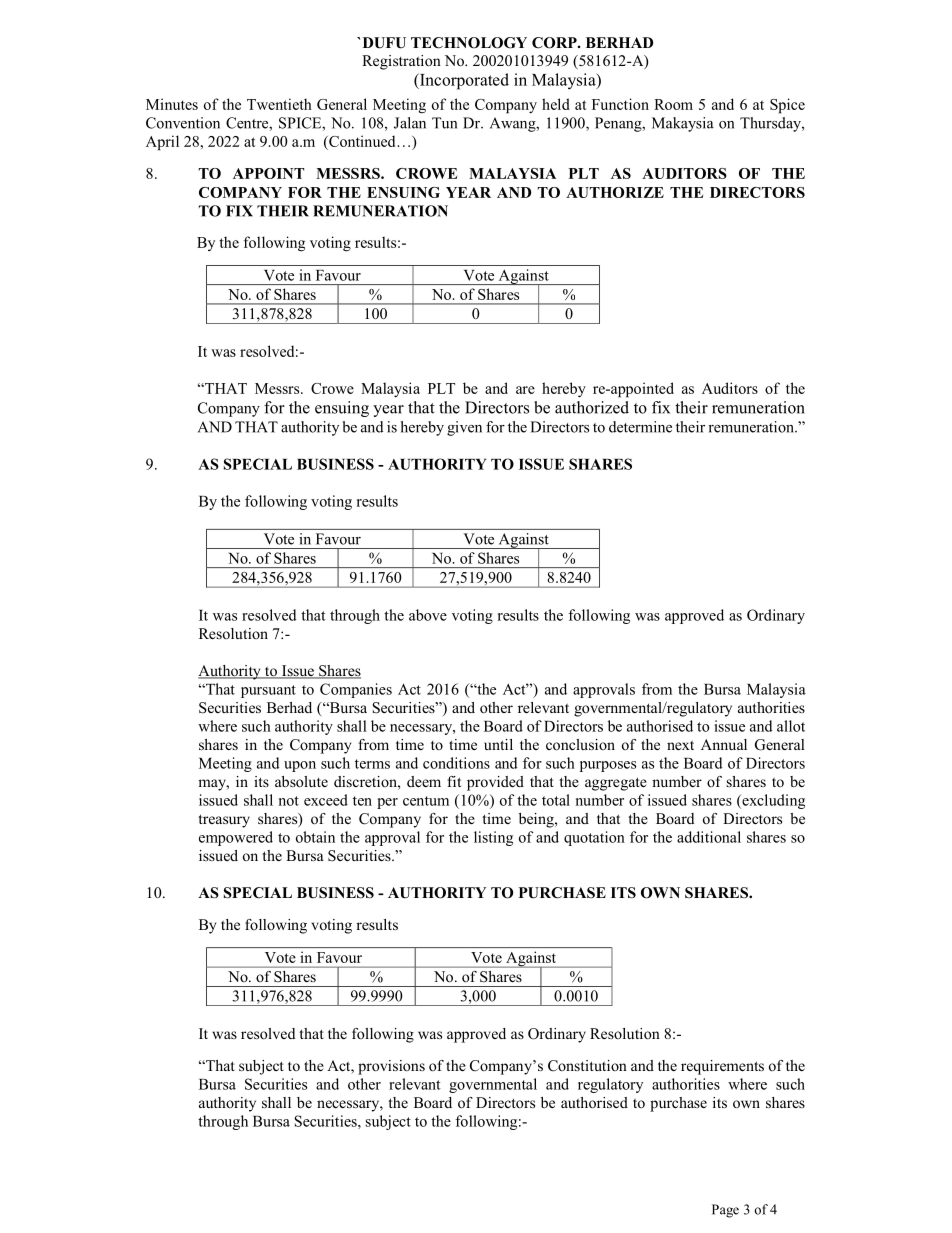 This screenshot has height=1233, width=952. Describe the element at coordinates (464, 428) in the screenshot. I see `given` at that location.
